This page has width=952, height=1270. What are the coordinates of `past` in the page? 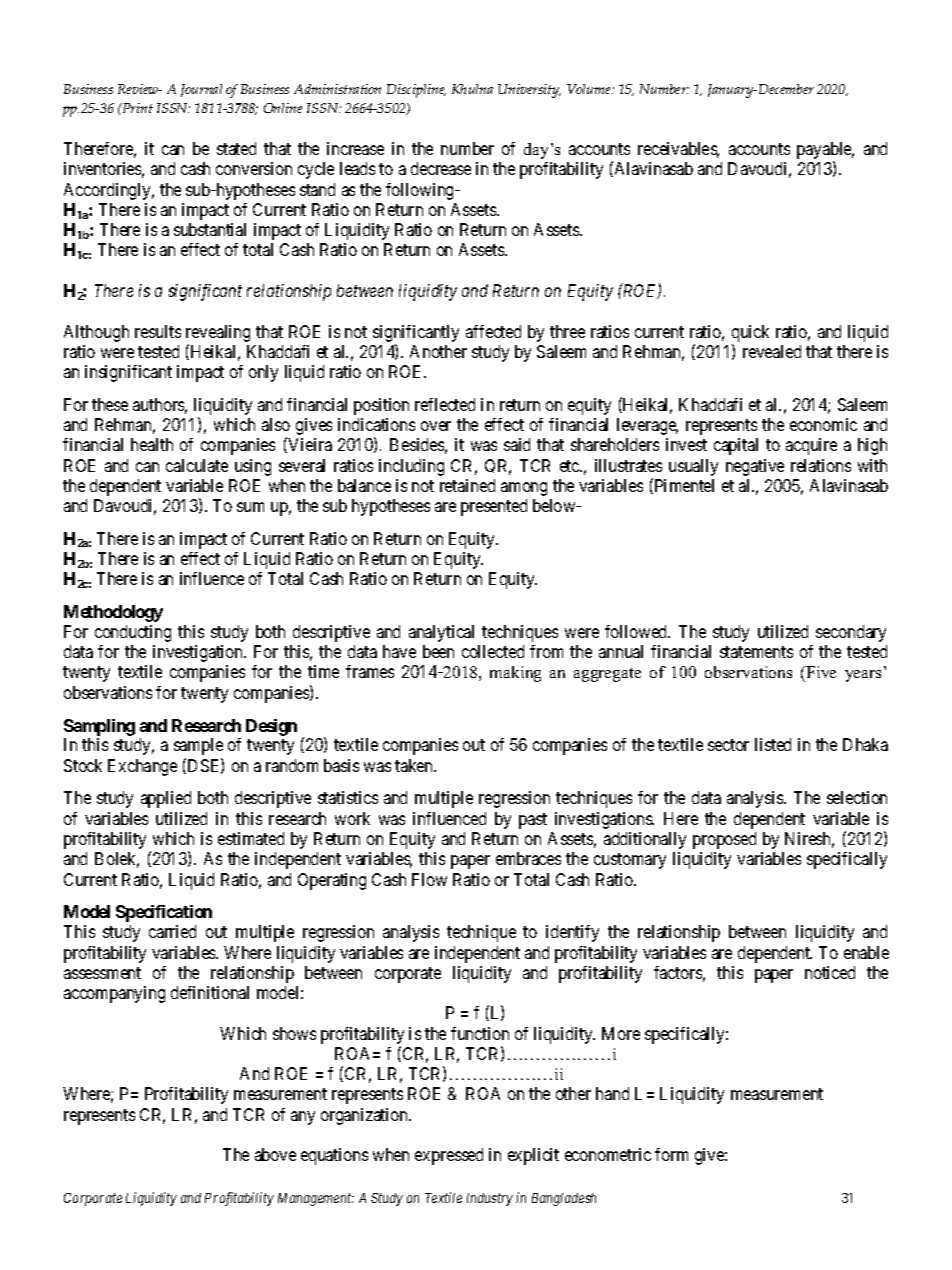 It's located at (533, 821).
